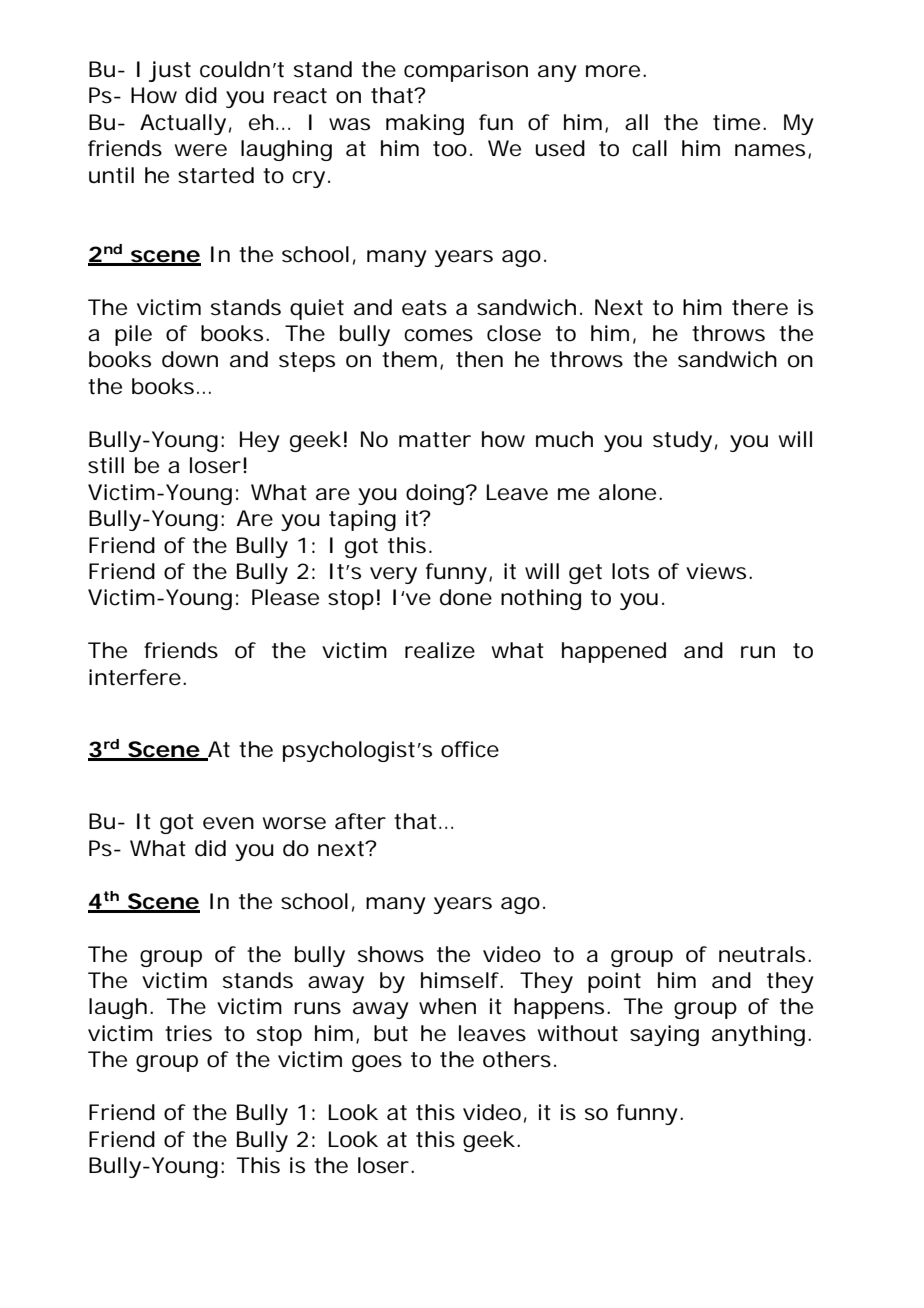 The height and width of the screenshot is (1308, 924). What do you see at coordinates (719, 571) in the screenshot?
I see `views` at bounding box center [719, 571].
